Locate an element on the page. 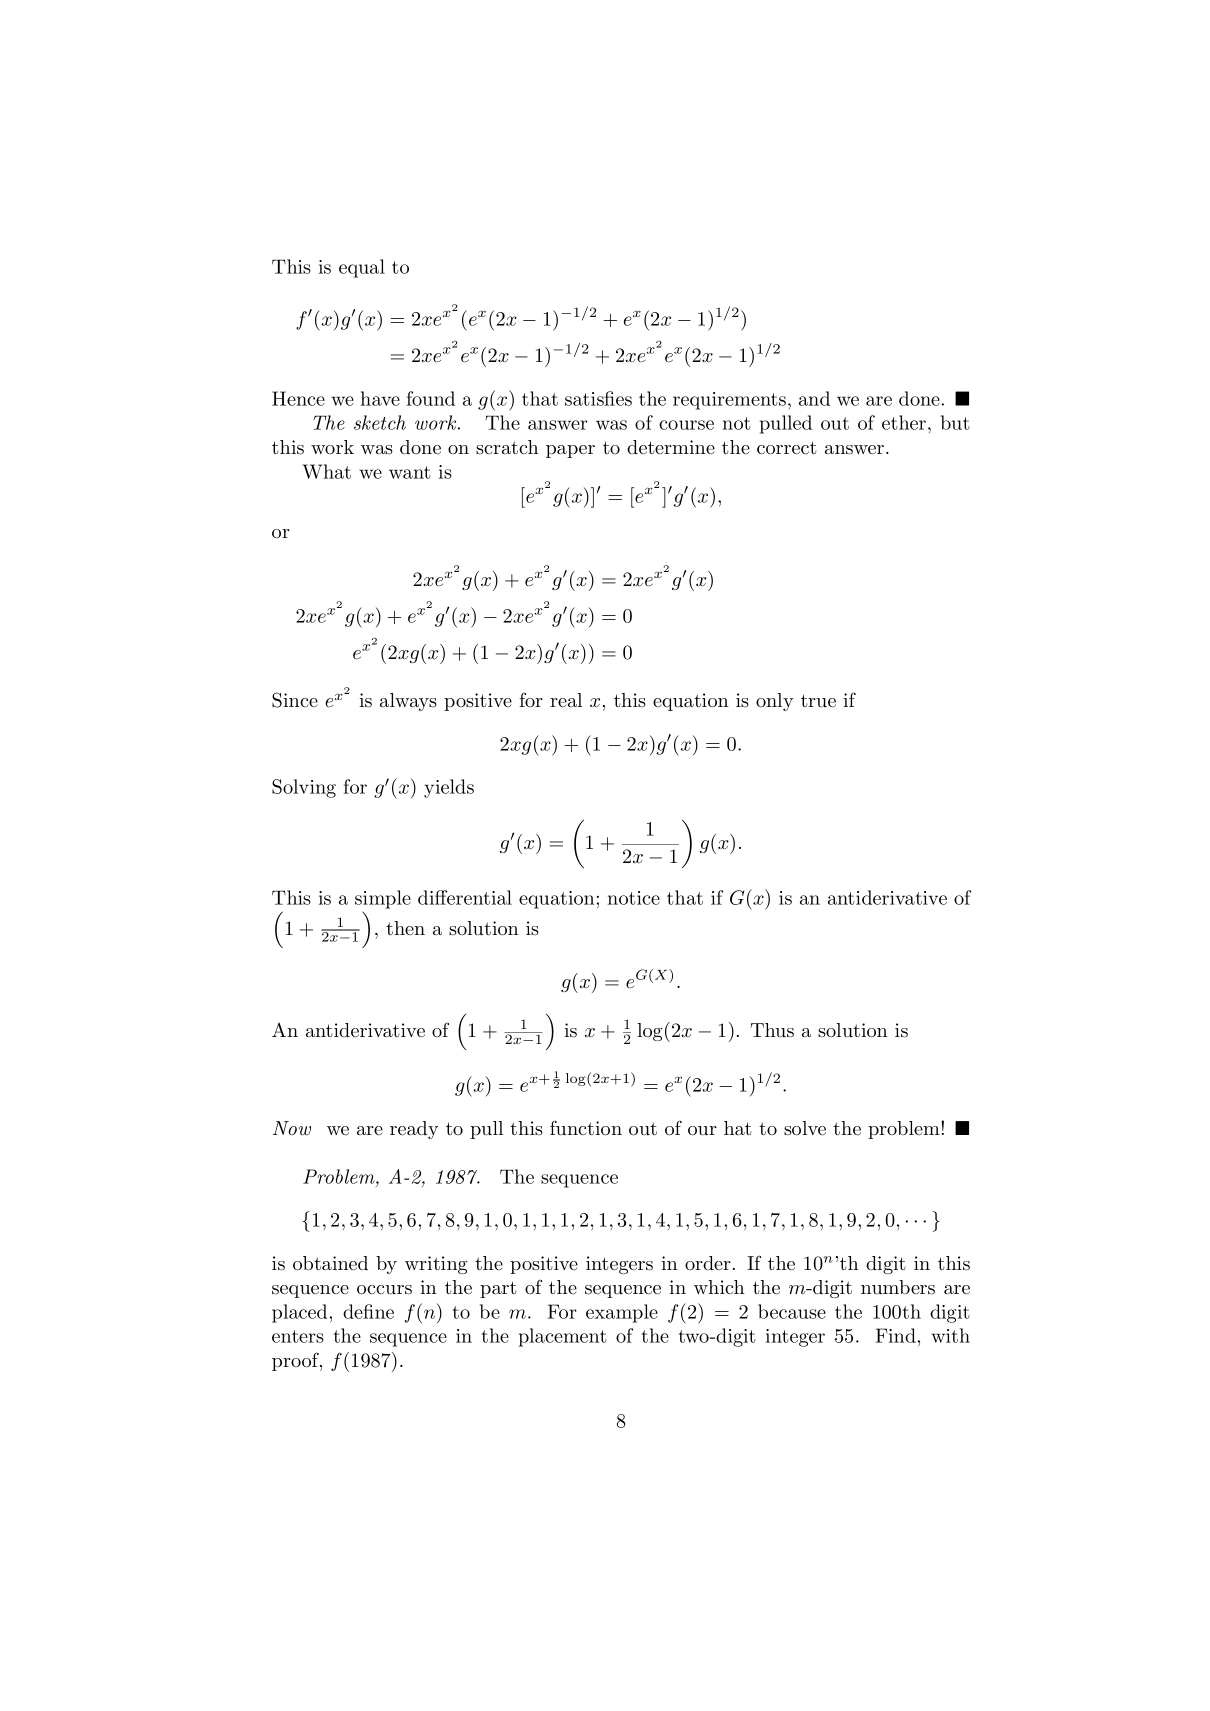 Image resolution: width=1210 pixels, height=1711 pixels. true is located at coordinates (818, 701).
